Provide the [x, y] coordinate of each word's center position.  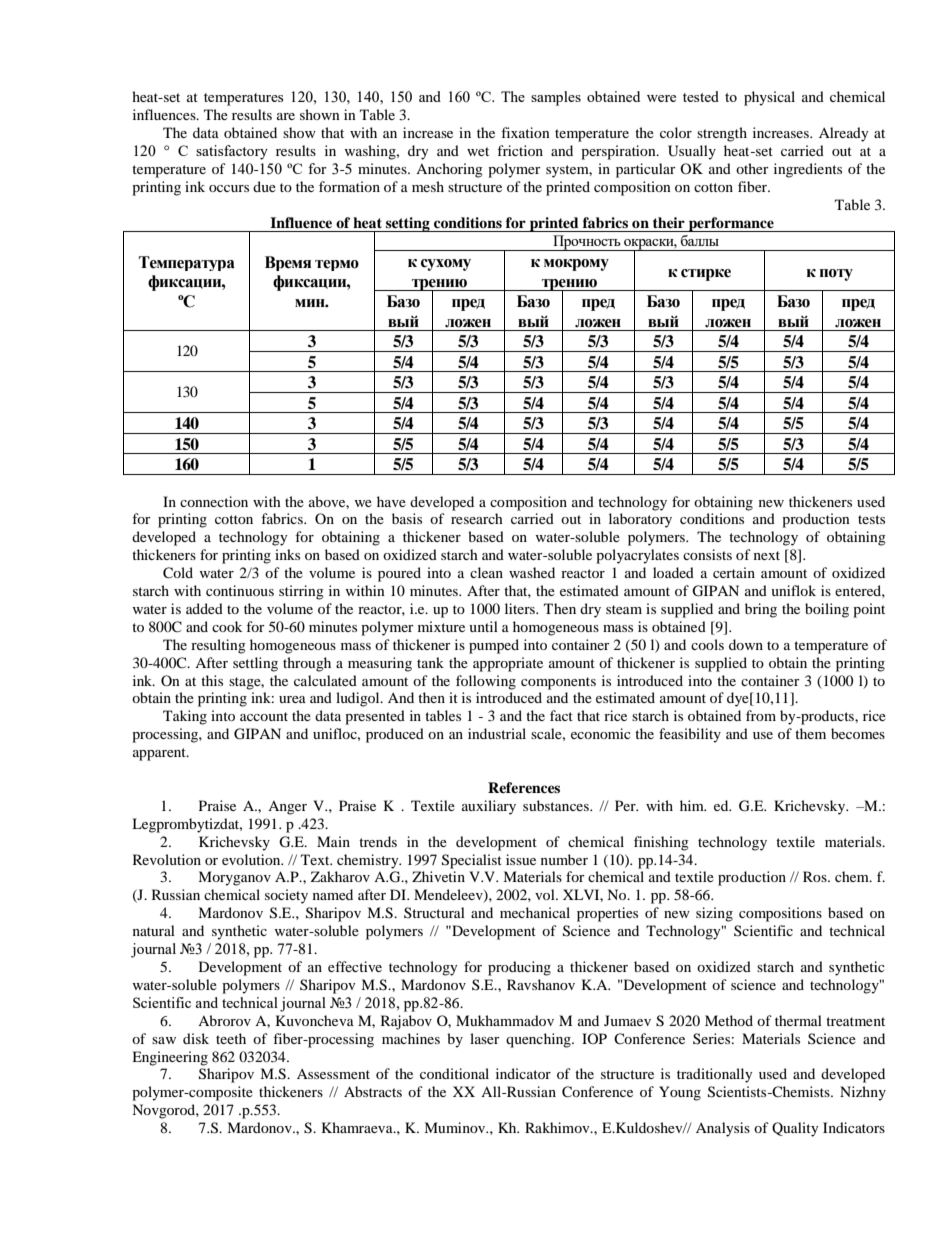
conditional [454, 1073]
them [810, 733]
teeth [231, 1038]
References [524, 787]
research [477, 518]
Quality [795, 1129]
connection [214, 501]
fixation [525, 132]
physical [769, 98]
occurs [229, 188]
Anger [287, 808]
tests [871, 519]
